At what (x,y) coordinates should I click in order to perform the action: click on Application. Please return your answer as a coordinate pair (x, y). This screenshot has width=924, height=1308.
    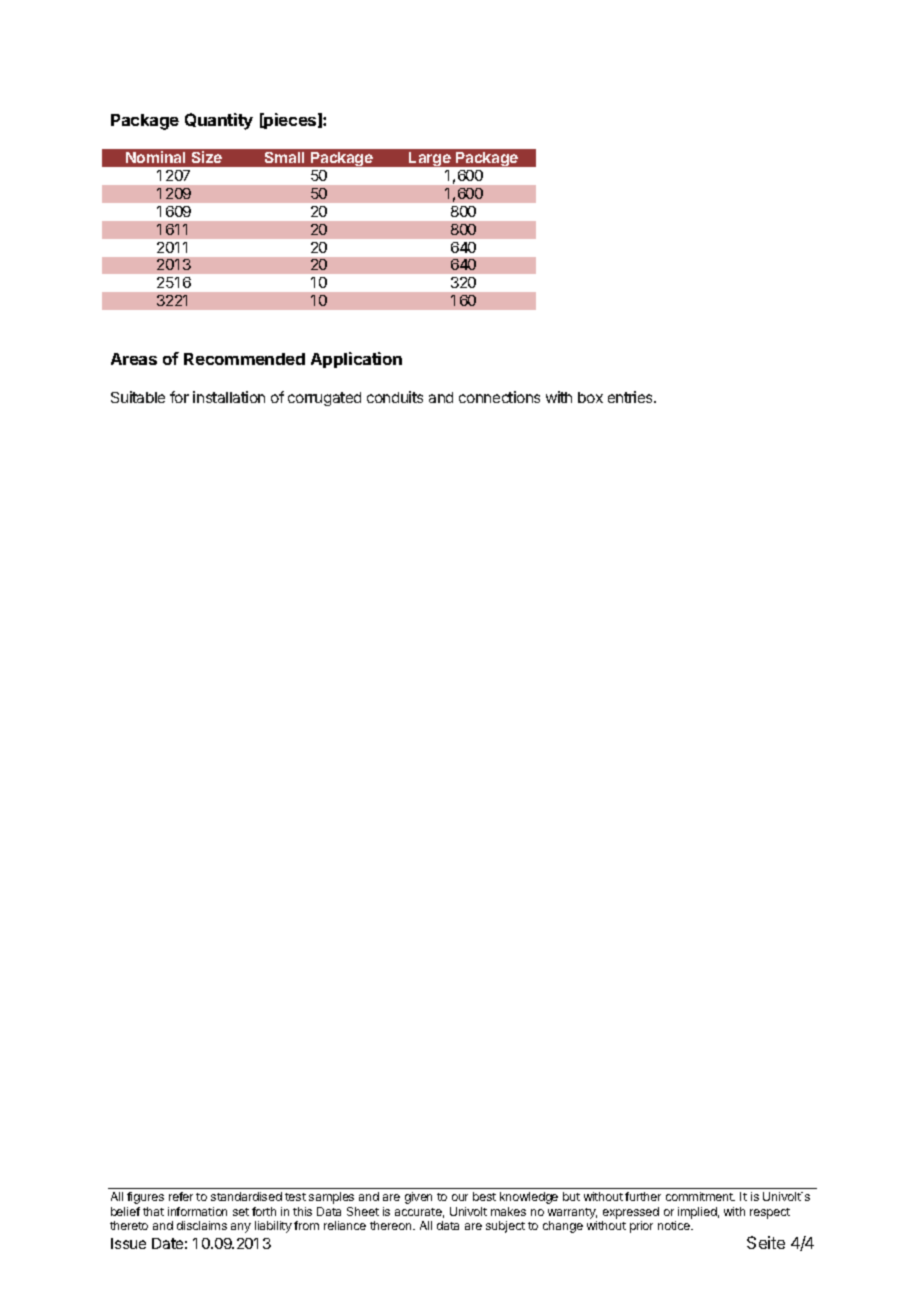
    Looking at the image, I should click on (356, 360).
